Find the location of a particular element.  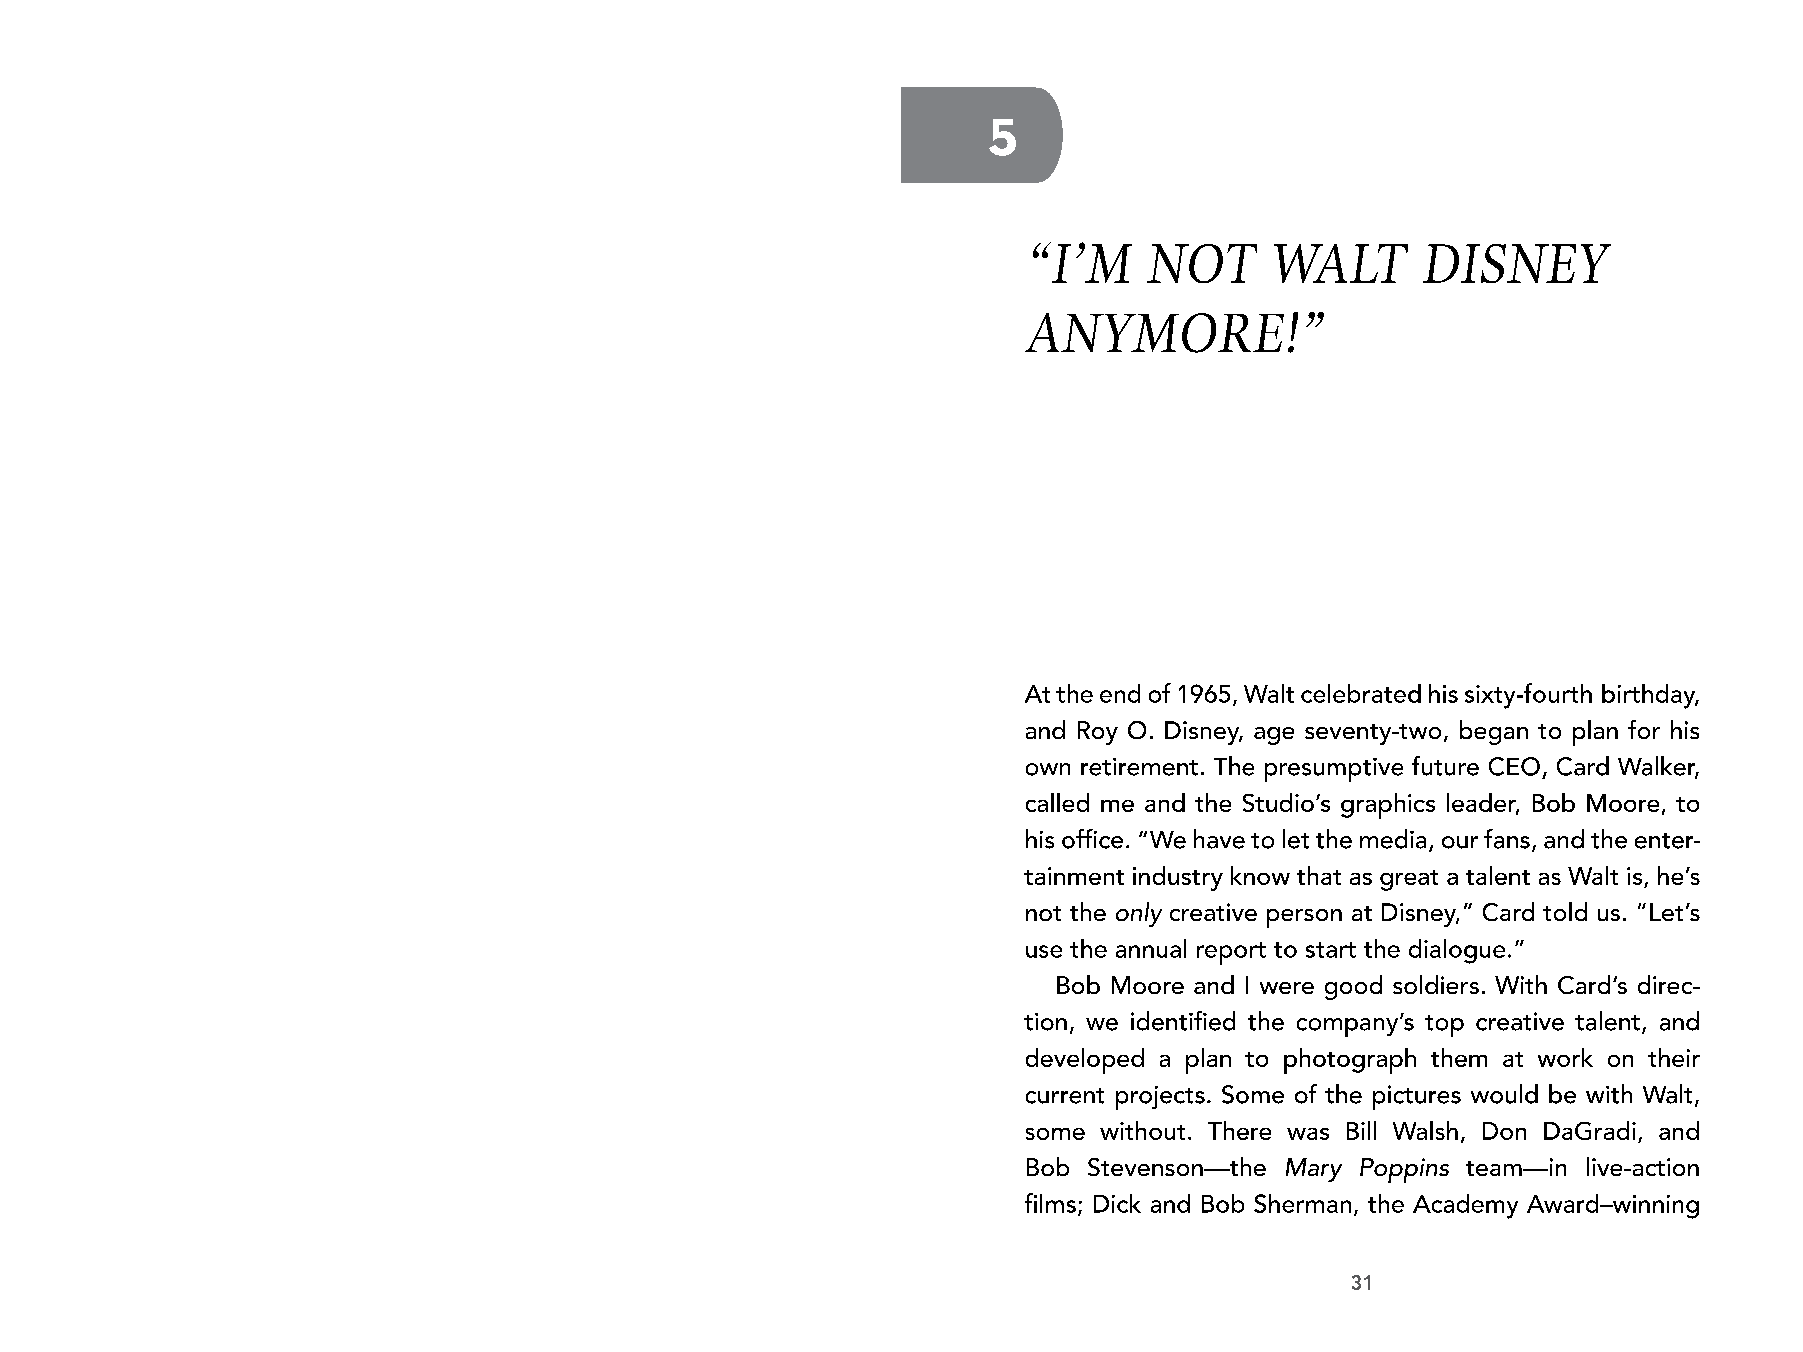

fans is located at coordinates (1507, 839).
